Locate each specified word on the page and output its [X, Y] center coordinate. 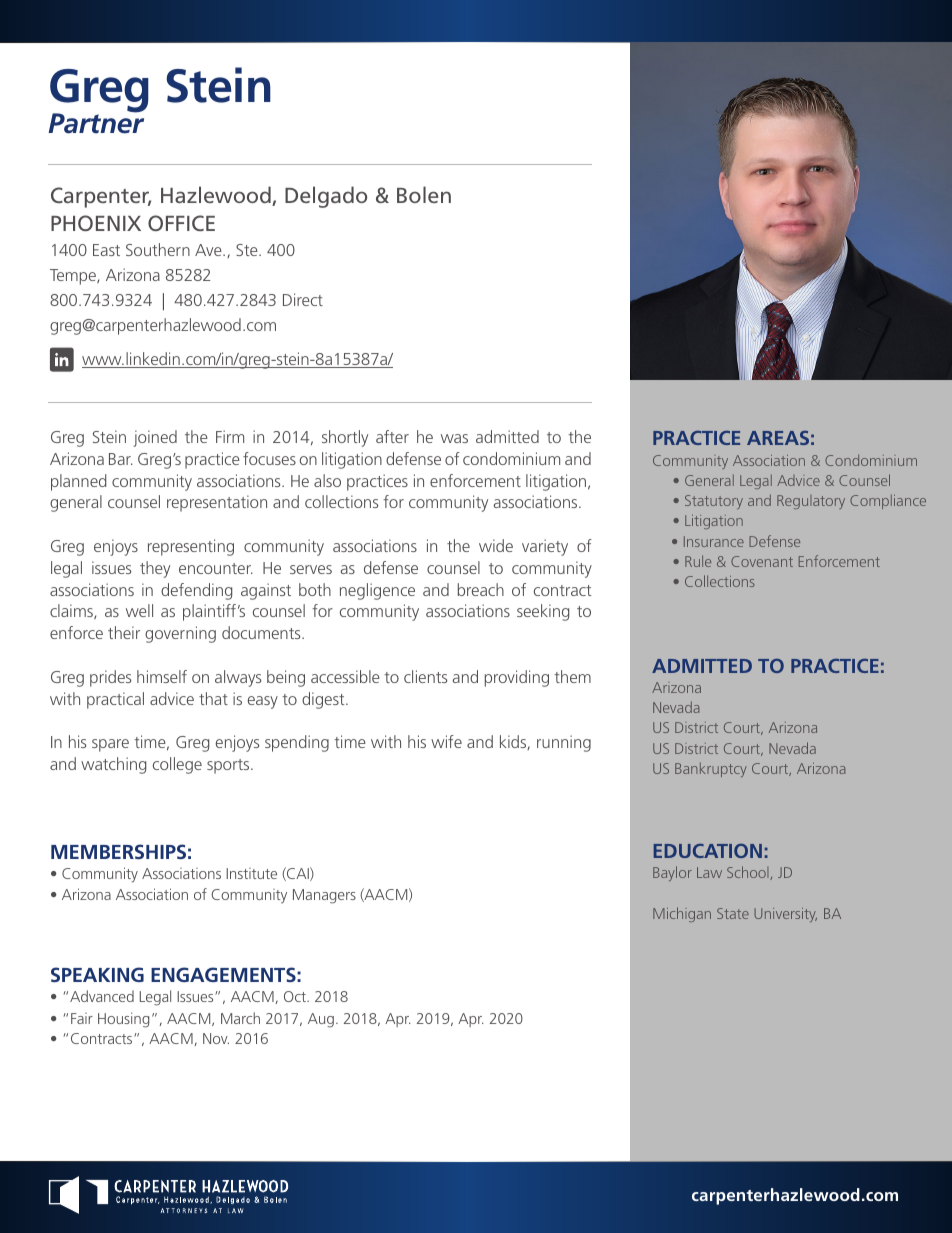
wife [446, 741]
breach [481, 589]
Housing [123, 1020]
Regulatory [811, 502]
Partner [96, 122]
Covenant [762, 561]
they [155, 569]
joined [155, 438]
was [454, 438]
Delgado [326, 197]
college [177, 765]
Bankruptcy [711, 769]
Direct [303, 299]
